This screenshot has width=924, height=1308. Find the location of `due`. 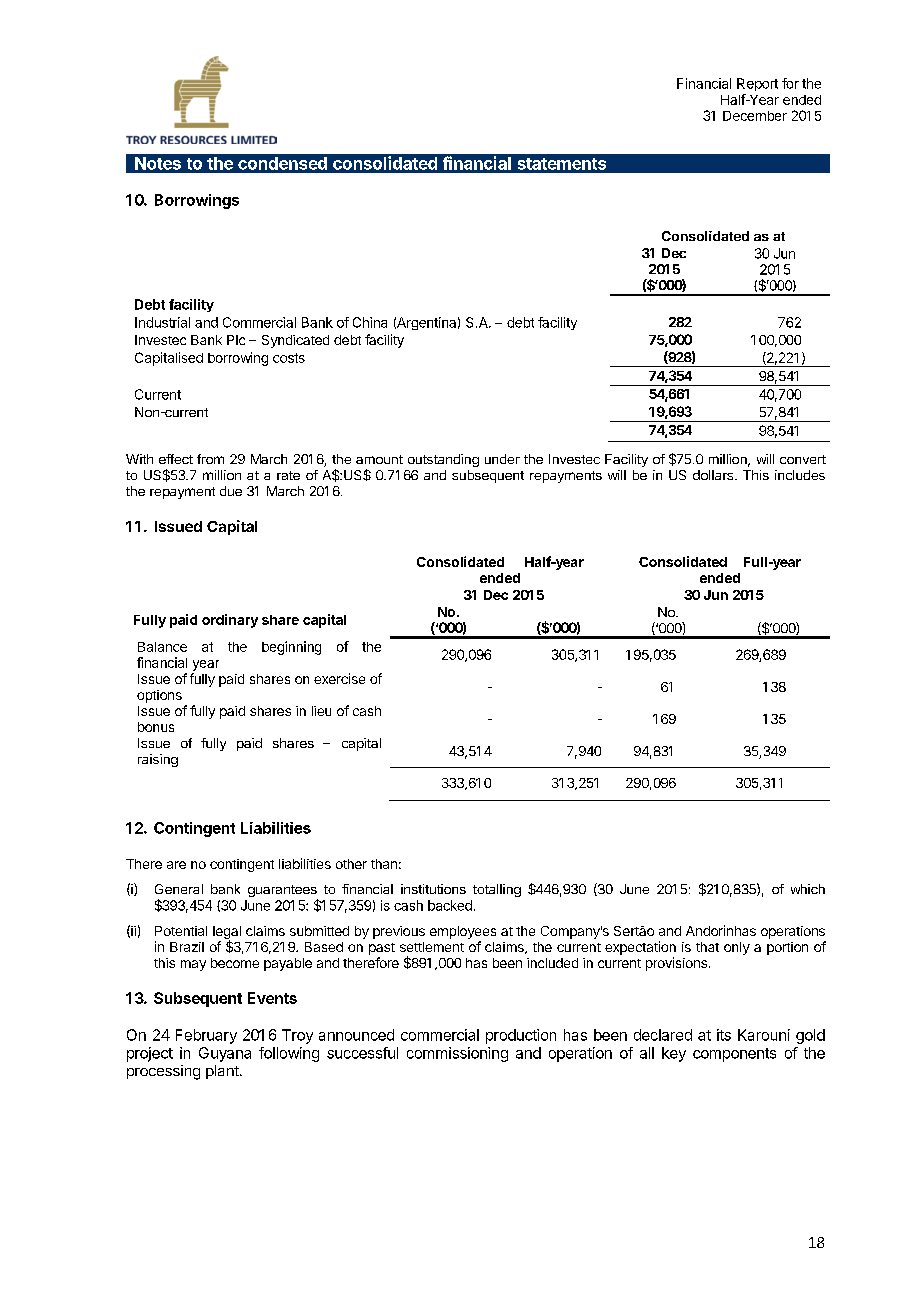

due is located at coordinates (231, 491).
